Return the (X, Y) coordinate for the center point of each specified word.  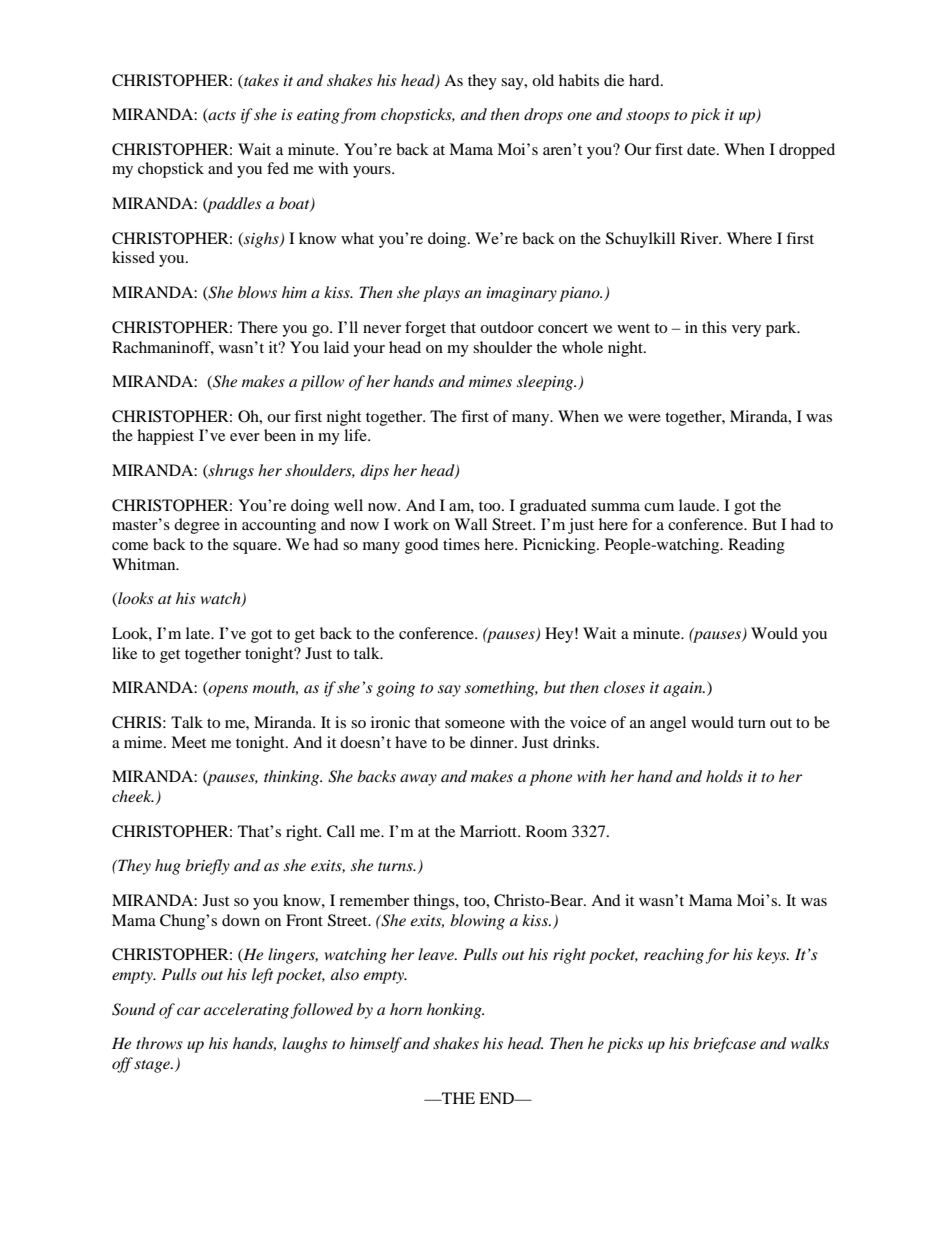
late (199, 633)
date (702, 149)
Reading (756, 546)
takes (260, 80)
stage (153, 1066)
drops (543, 116)
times (461, 544)
